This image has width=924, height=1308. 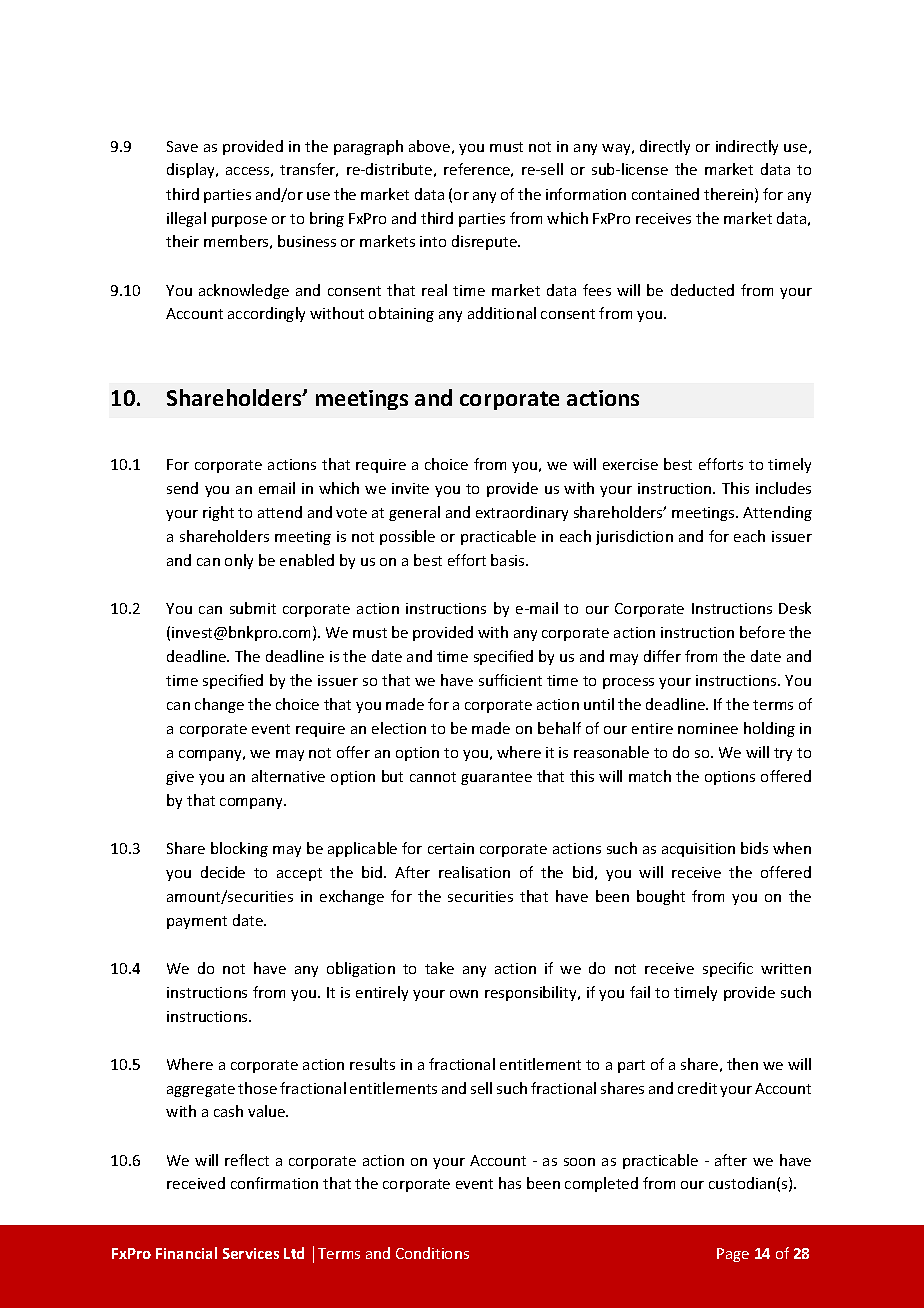 I want to click on contained, so click(x=665, y=194).
